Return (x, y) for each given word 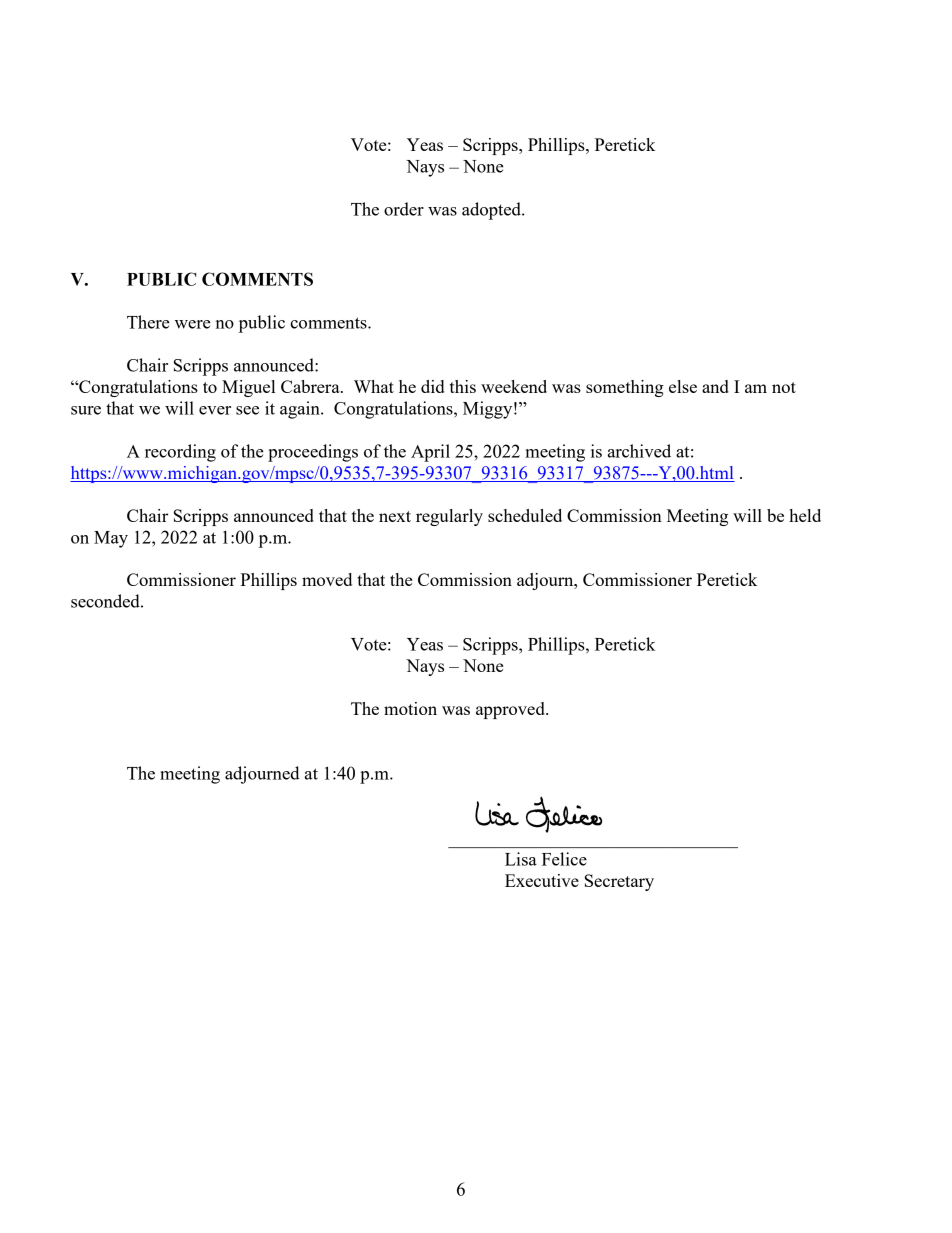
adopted (492, 211)
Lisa (521, 859)
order (404, 209)
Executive (542, 880)
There (148, 322)
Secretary (619, 882)
